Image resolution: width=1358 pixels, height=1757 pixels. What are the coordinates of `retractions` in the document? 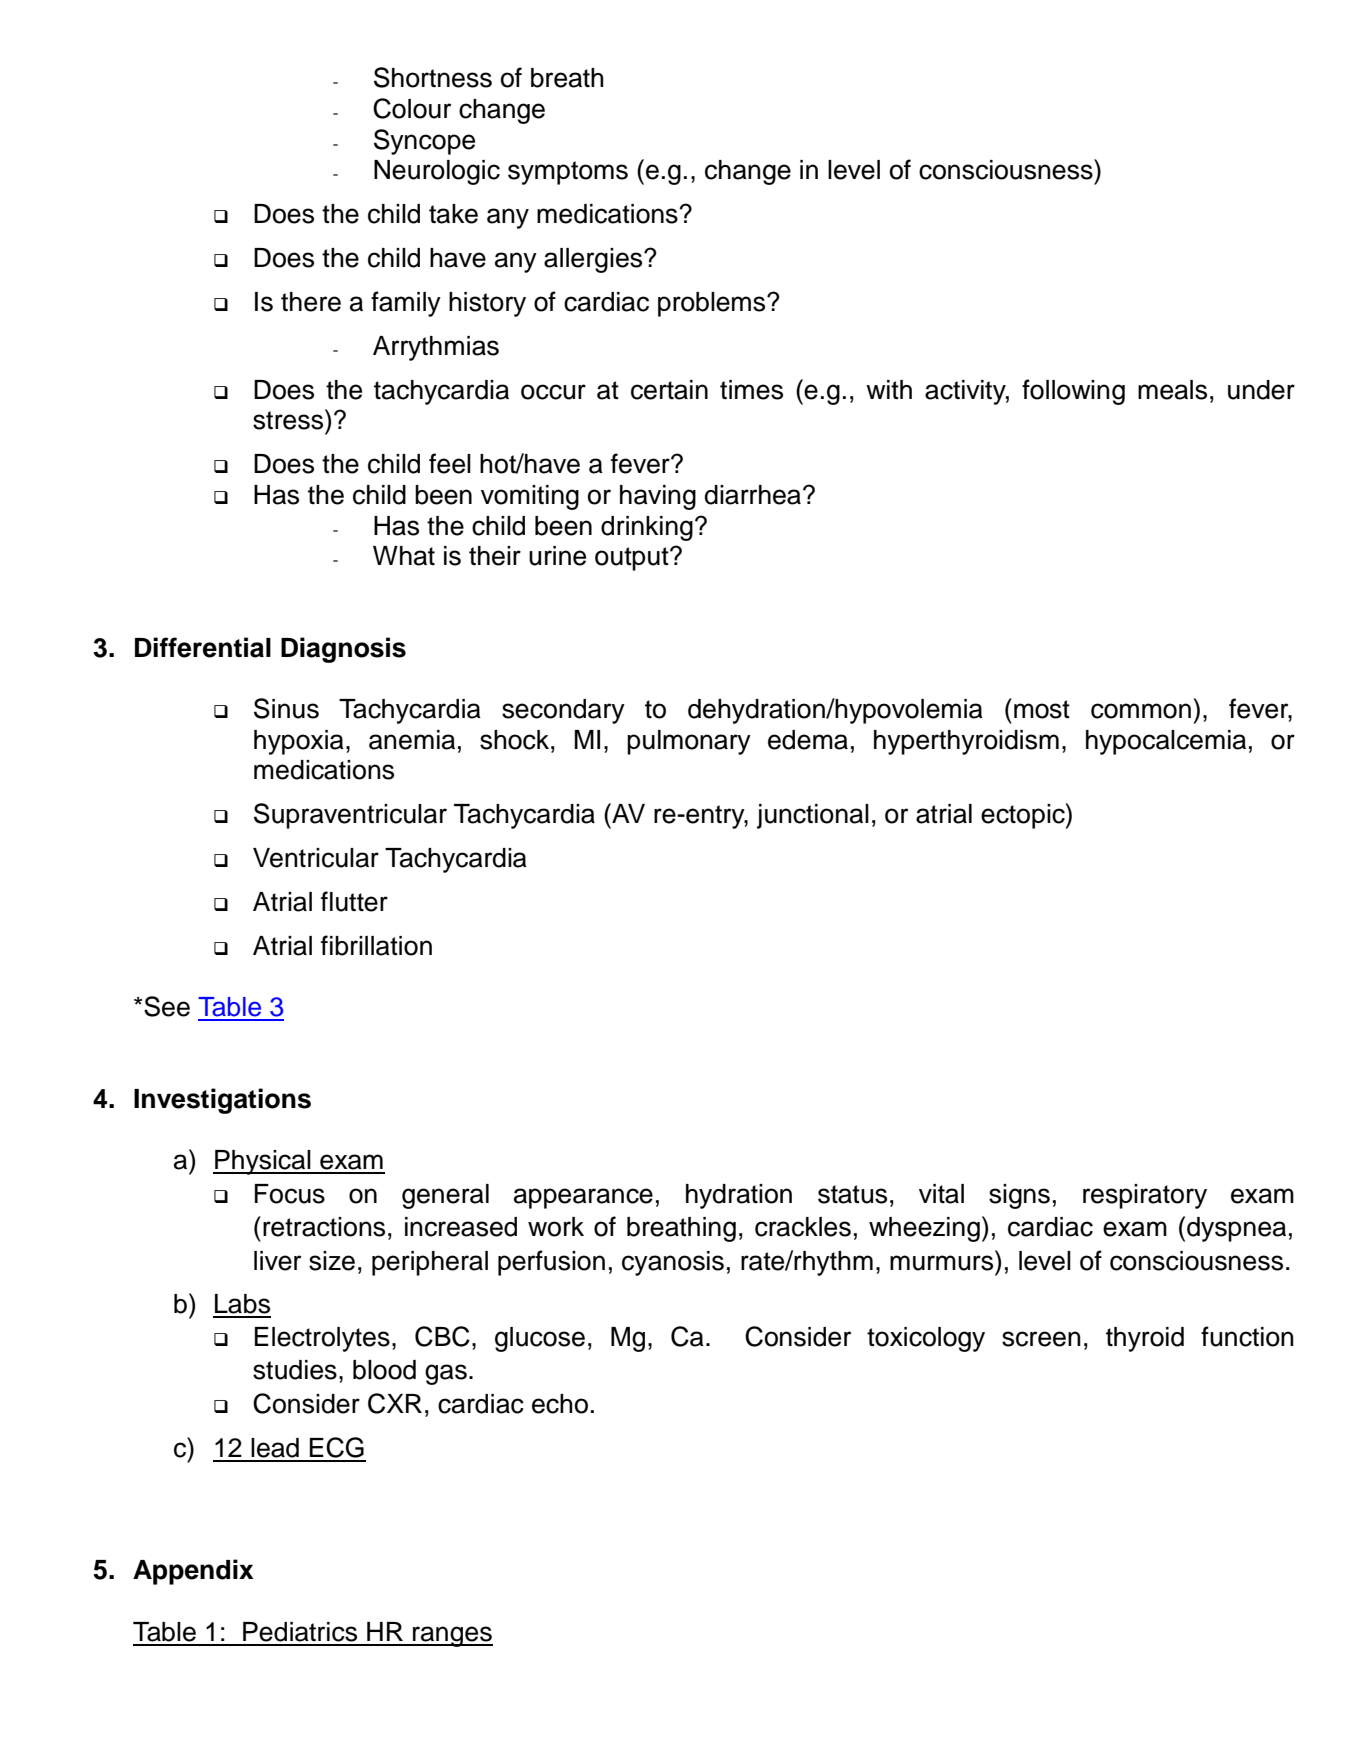 It's located at (324, 1227).
